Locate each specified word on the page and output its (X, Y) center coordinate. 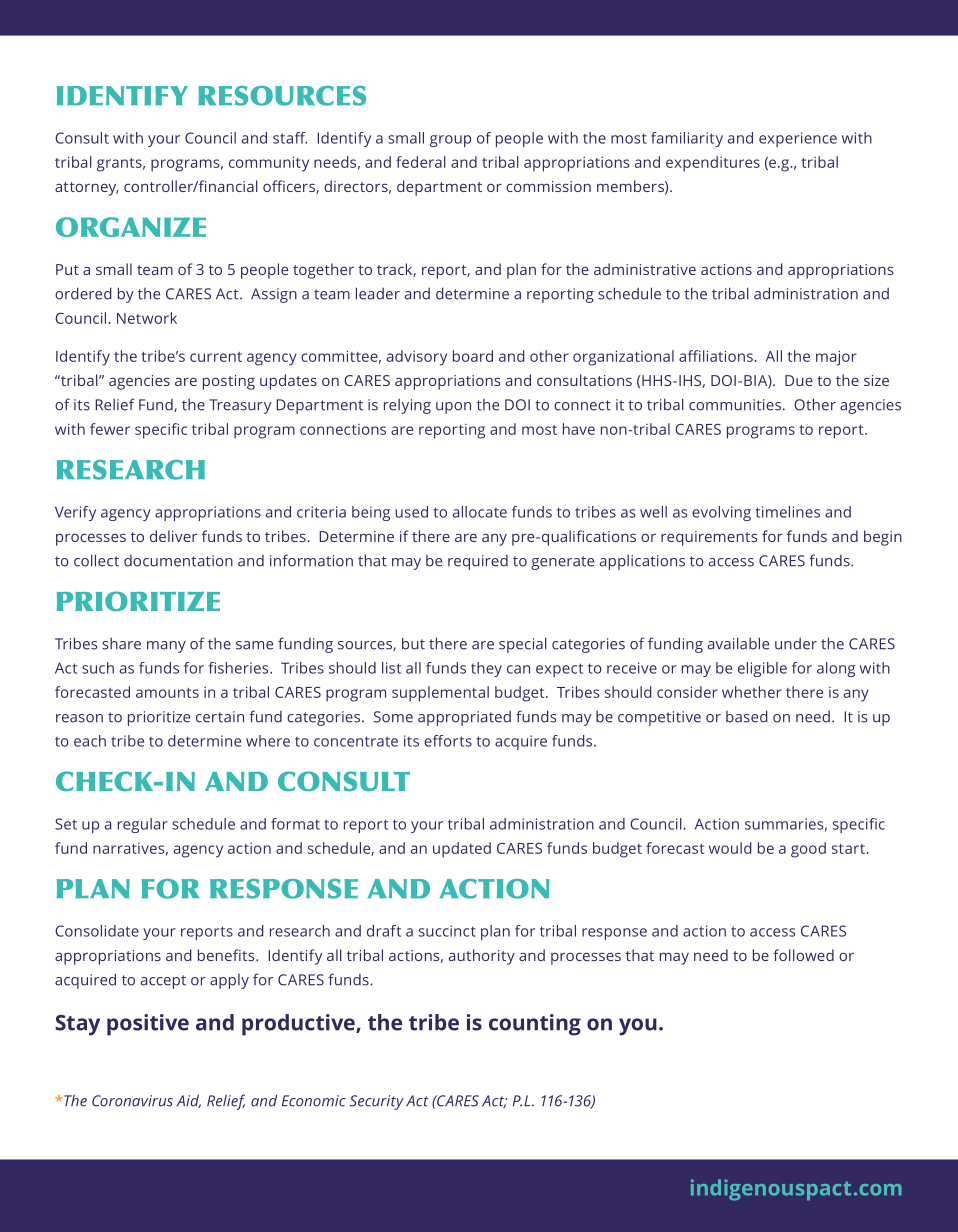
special (523, 645)
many (166, 647)
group (450, 141)
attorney (87, 189)
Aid (189, 1101)
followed (803, 955)
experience (798, 139)
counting (535, 1025)
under (796, 644)
